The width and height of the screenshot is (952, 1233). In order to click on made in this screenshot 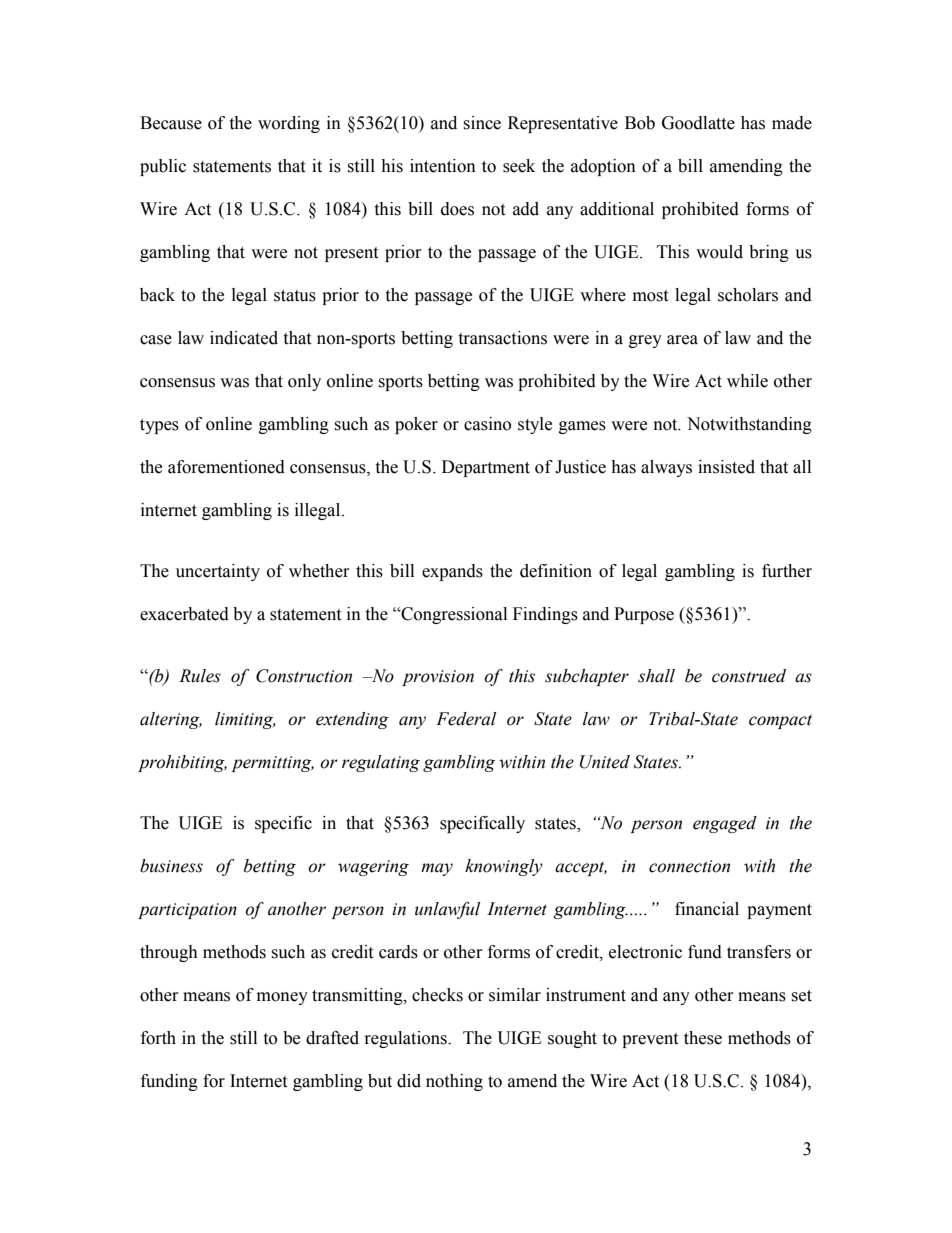, I will do `click(792, 123)`.
